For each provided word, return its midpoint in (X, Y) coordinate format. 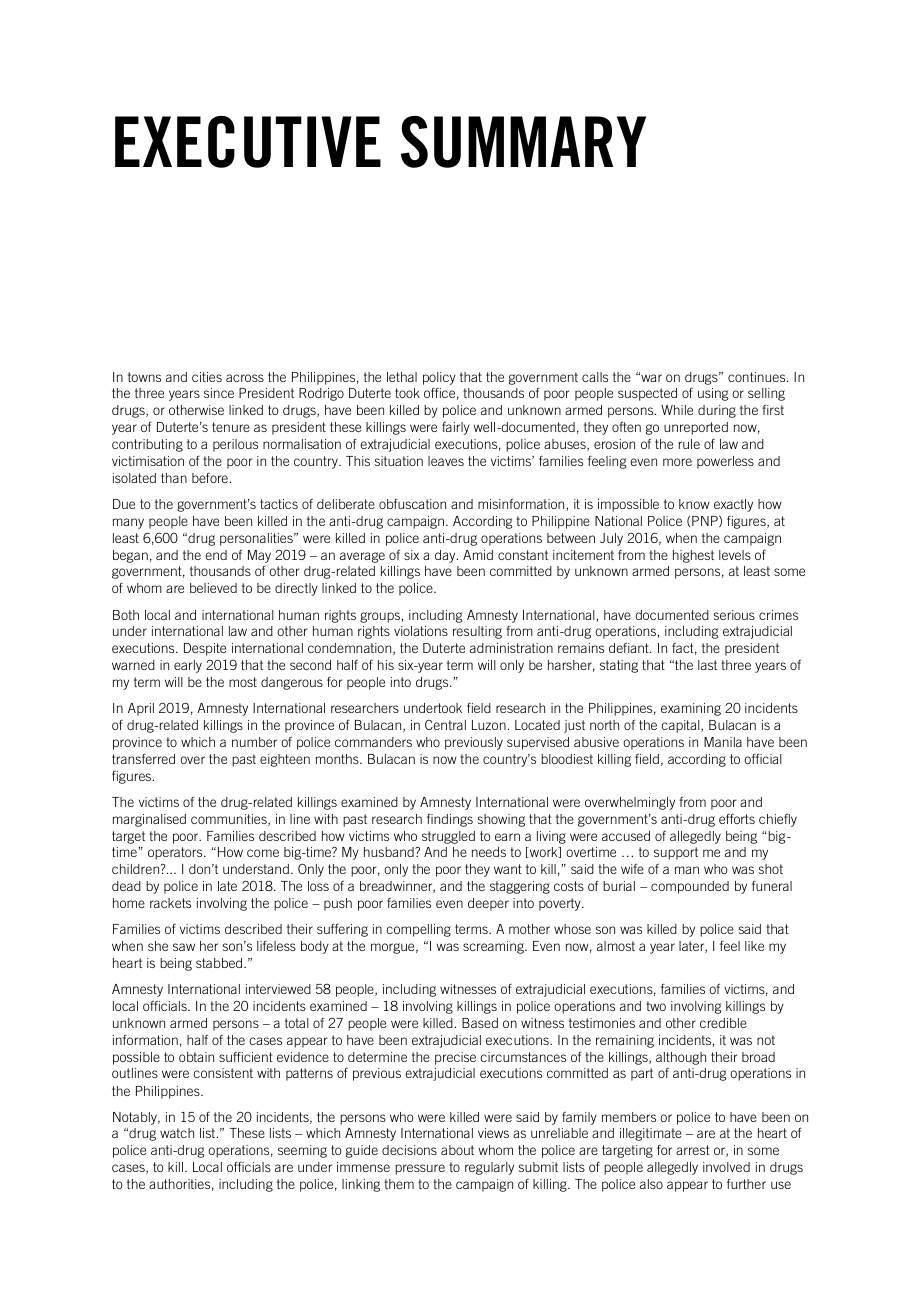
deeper (488, 904)
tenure (231, 427)
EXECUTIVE (248, 142)
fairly (456, 428)
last (707, 665)
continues (758, 377)
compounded (690, 887)
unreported (696, 428)
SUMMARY (523, 142)
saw (184, 947)
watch (177, 1133)
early (188, 666)
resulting (477, 632)
